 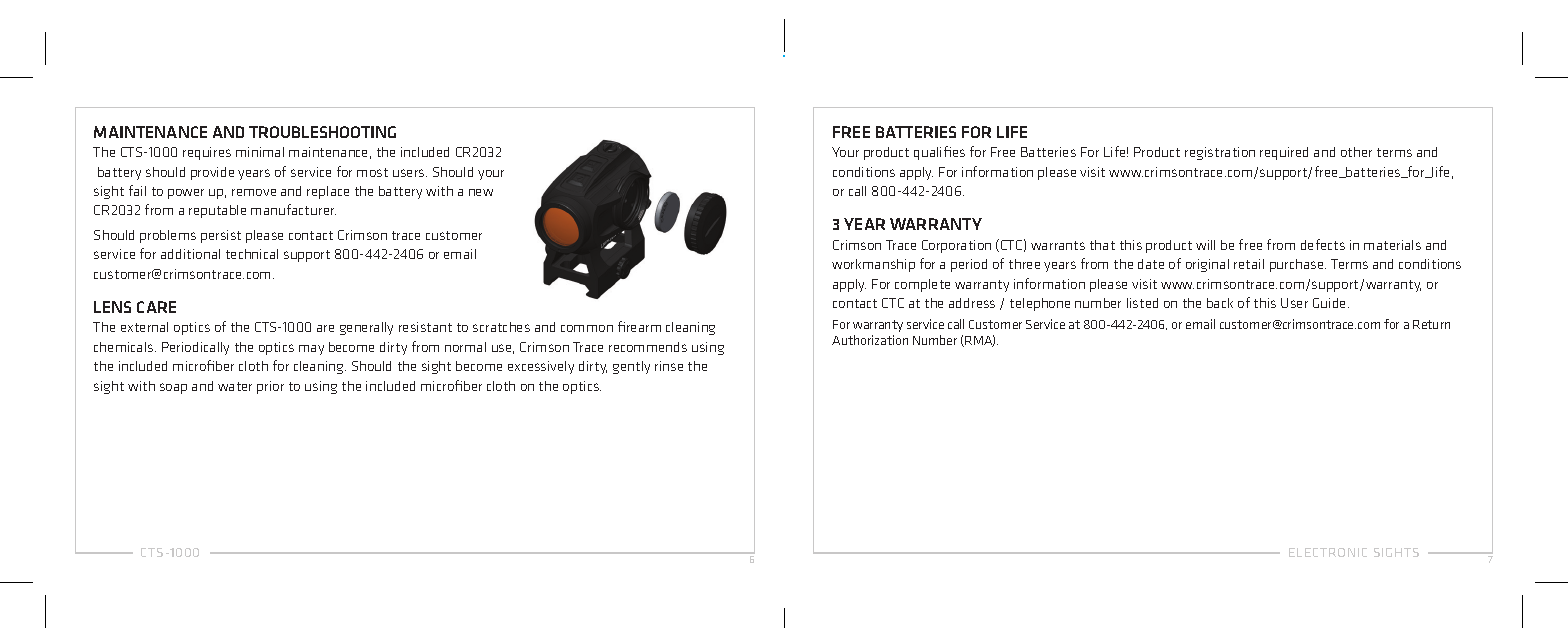 What do you see at coordinates (631, 367) in the screenshot?
I see `gently` at bounding box center [631, 367].
